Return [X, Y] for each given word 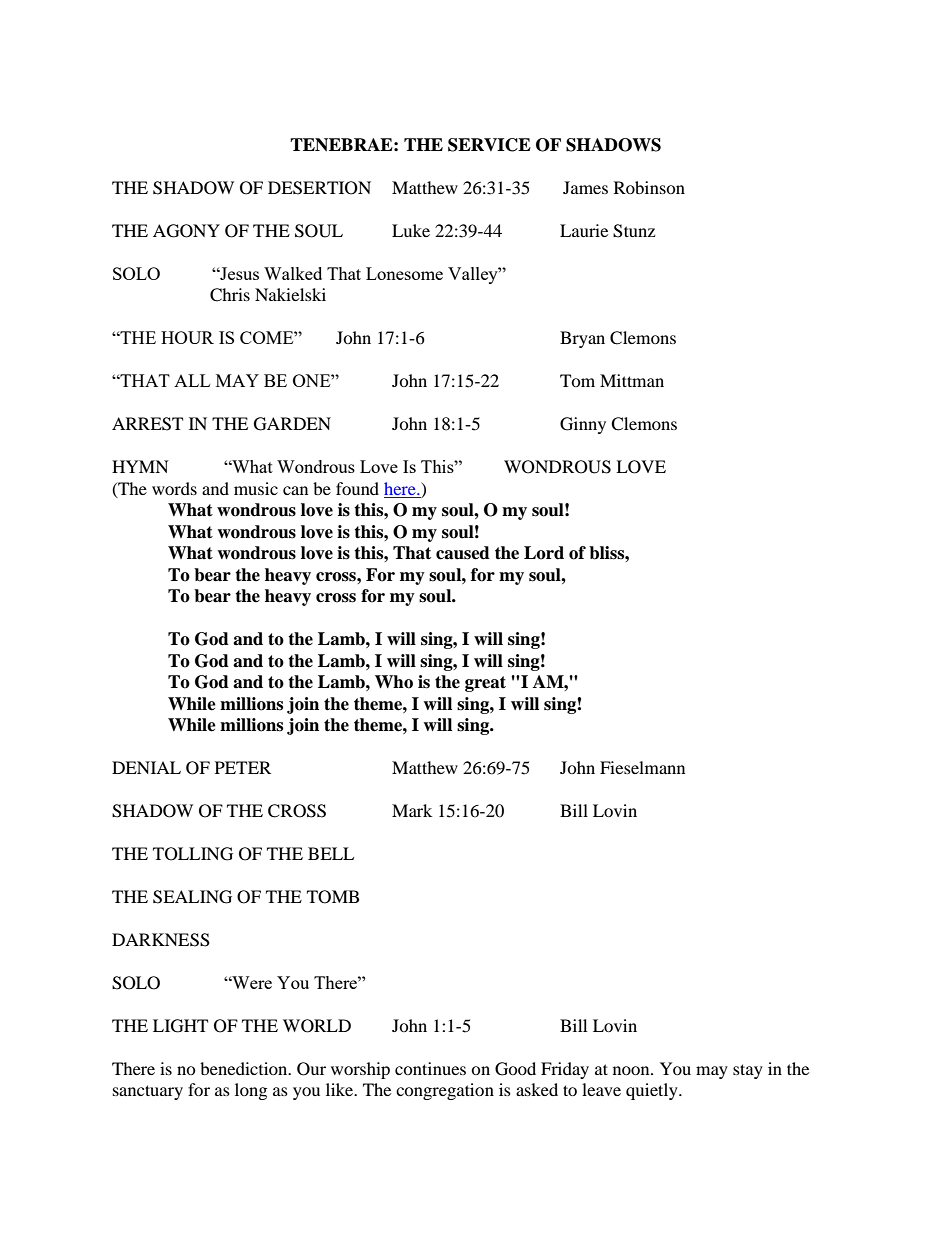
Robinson [649, 187]
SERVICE [489, 145]
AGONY [186, 231]
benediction [245, 1068]
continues [430, 1068]
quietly [653, 1091]
